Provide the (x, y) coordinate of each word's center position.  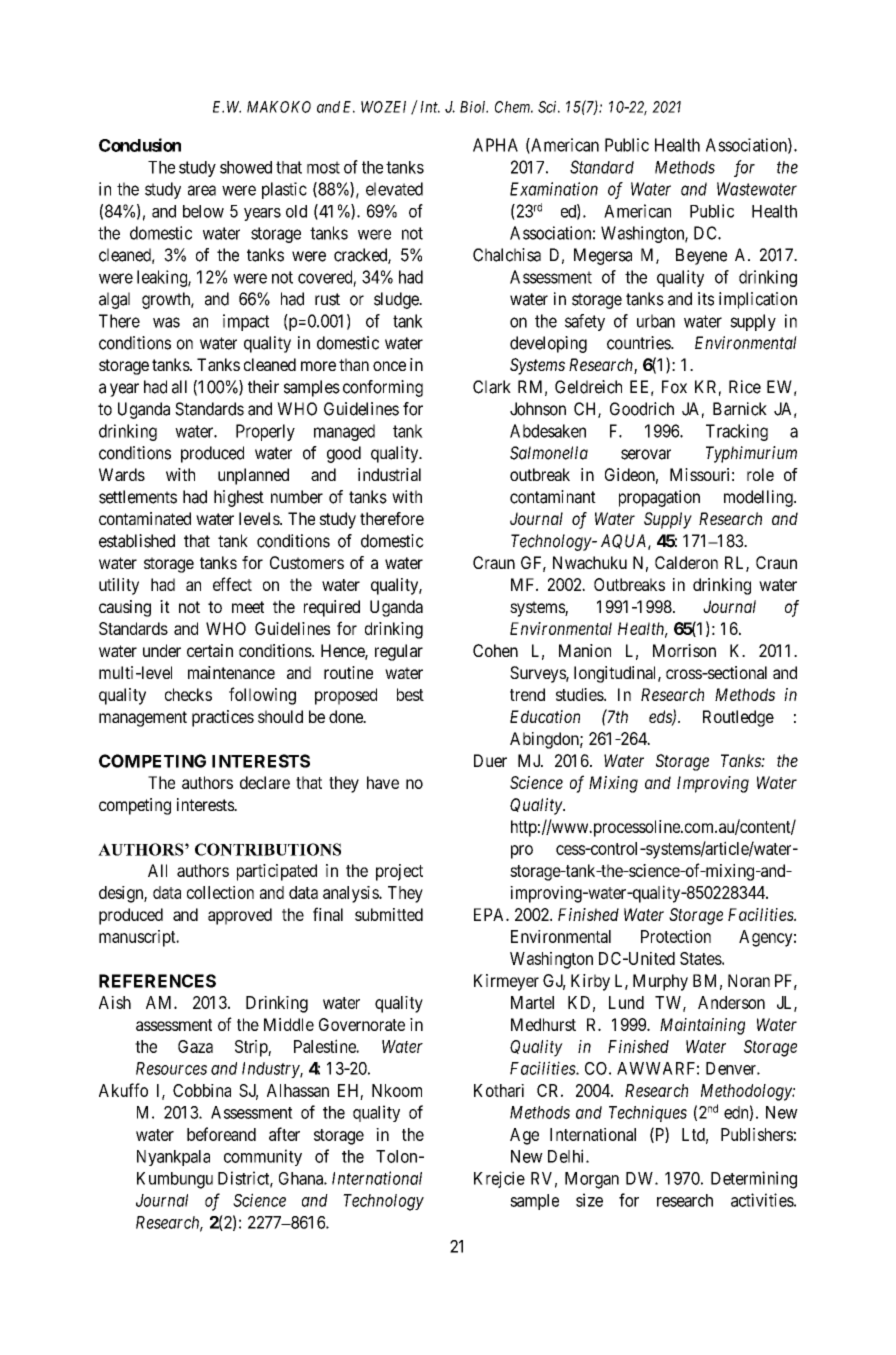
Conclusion (140, 145)
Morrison (684, 650)
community (263, 1157)
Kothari (499, 1090)
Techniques (648, 1113)
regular (399, 652)
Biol (474, 107)
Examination (554, 189)
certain (210, 650)
